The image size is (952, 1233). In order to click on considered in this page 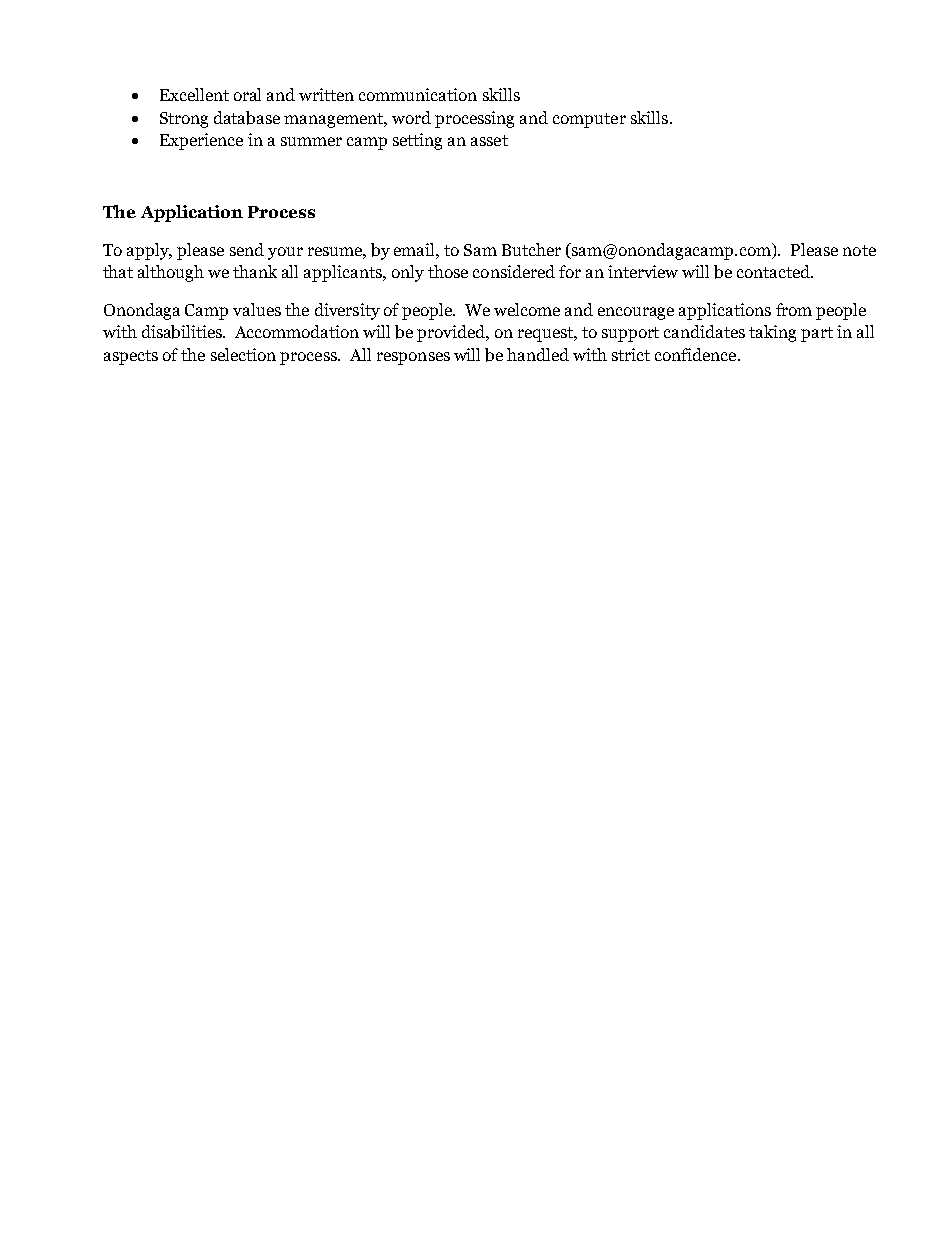, I will do `click(514, 271)`.
